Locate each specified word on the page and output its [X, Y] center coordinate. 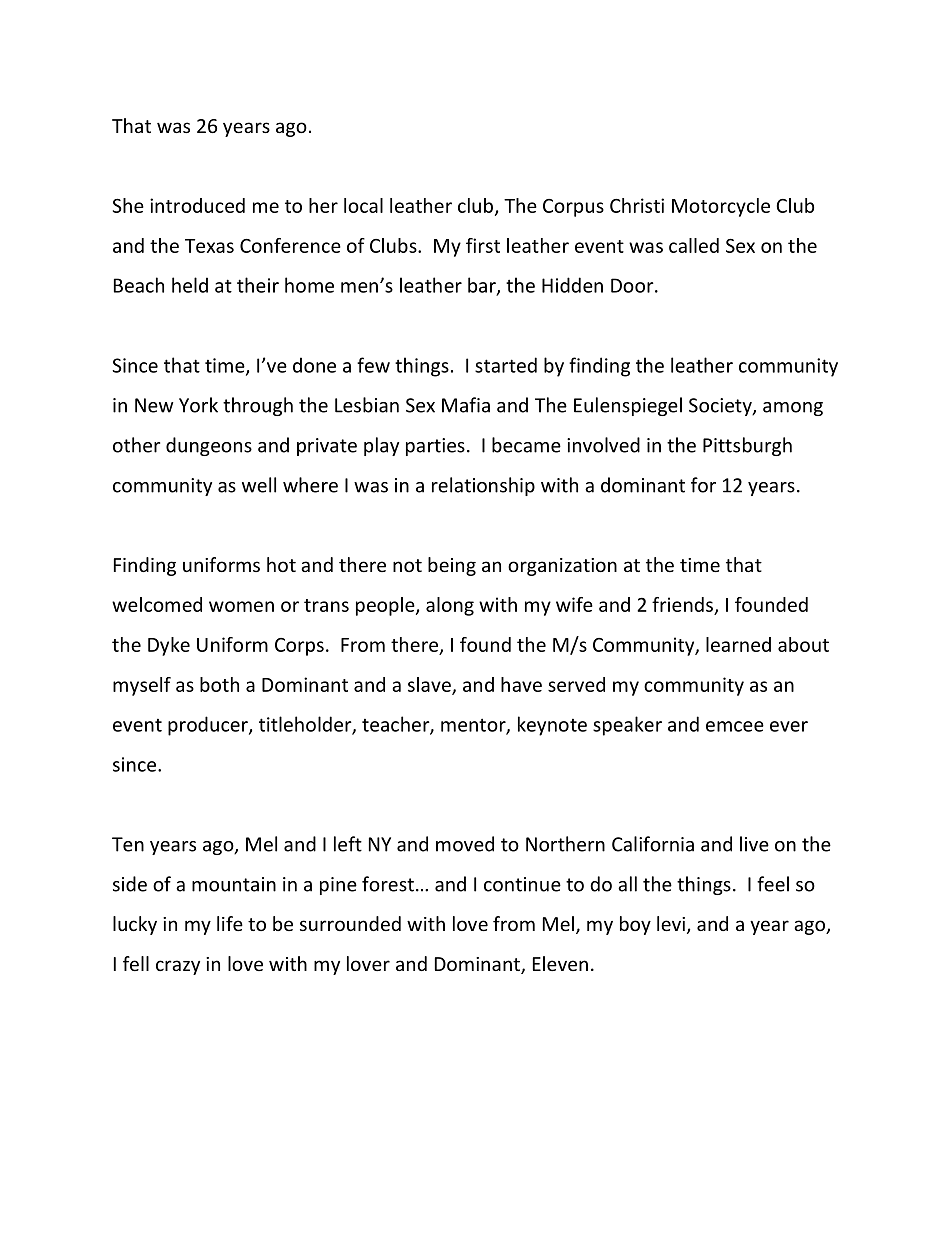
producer [209, 726]
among [793, 409]
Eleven [560, 963]
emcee [735, 726]
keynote [552, 726]
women [241, 606]
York [198, 405]
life [230, 923]
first [483, 245]
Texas [209, 246]
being [452, 566]
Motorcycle [721, 207]
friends [682, 604]
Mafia [466, 405]
